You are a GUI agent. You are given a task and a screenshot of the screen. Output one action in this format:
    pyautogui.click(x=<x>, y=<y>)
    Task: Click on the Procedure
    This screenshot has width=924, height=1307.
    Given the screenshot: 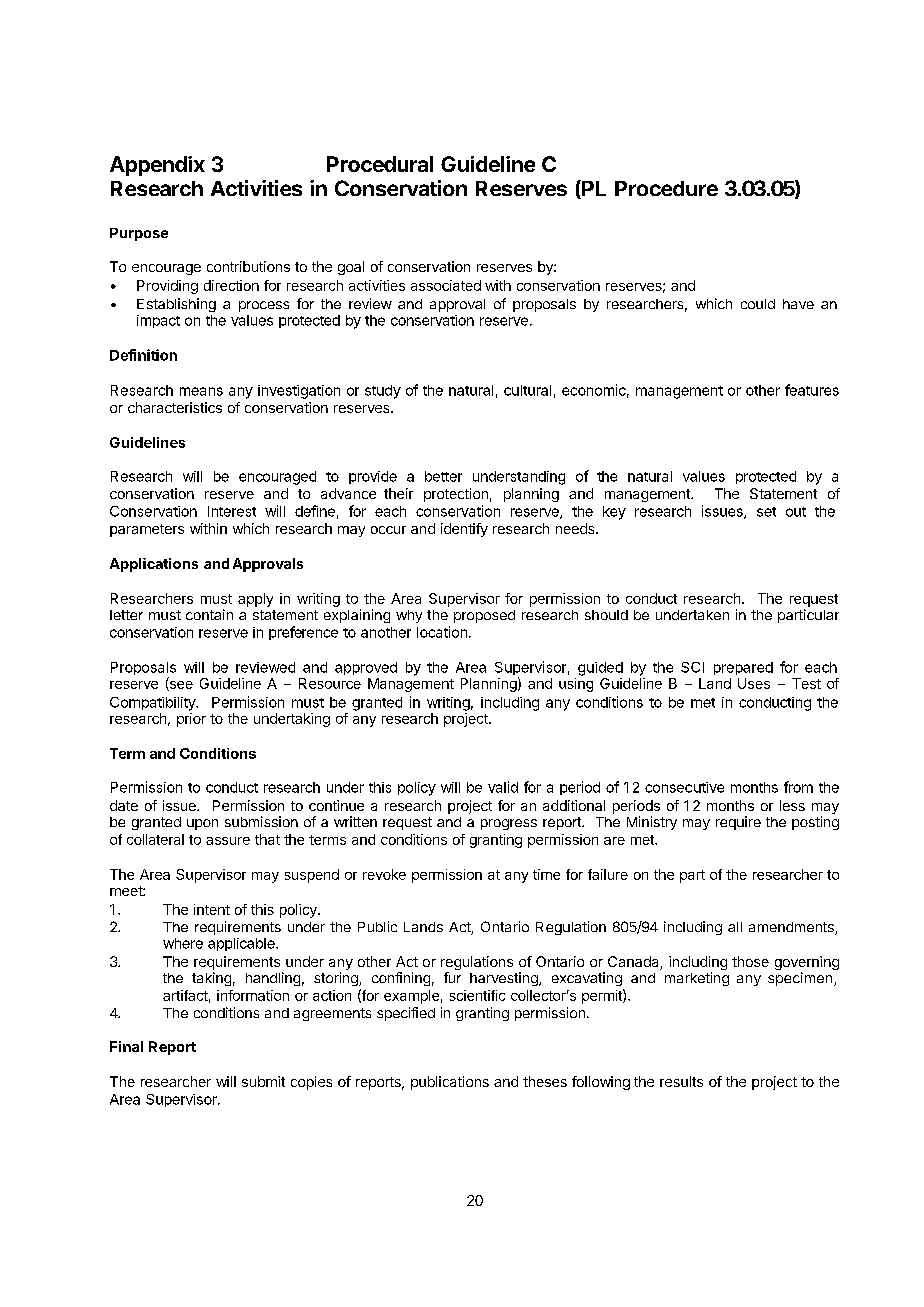 What is the action you would take?
    pyautogui.click(x=666, y=188)
